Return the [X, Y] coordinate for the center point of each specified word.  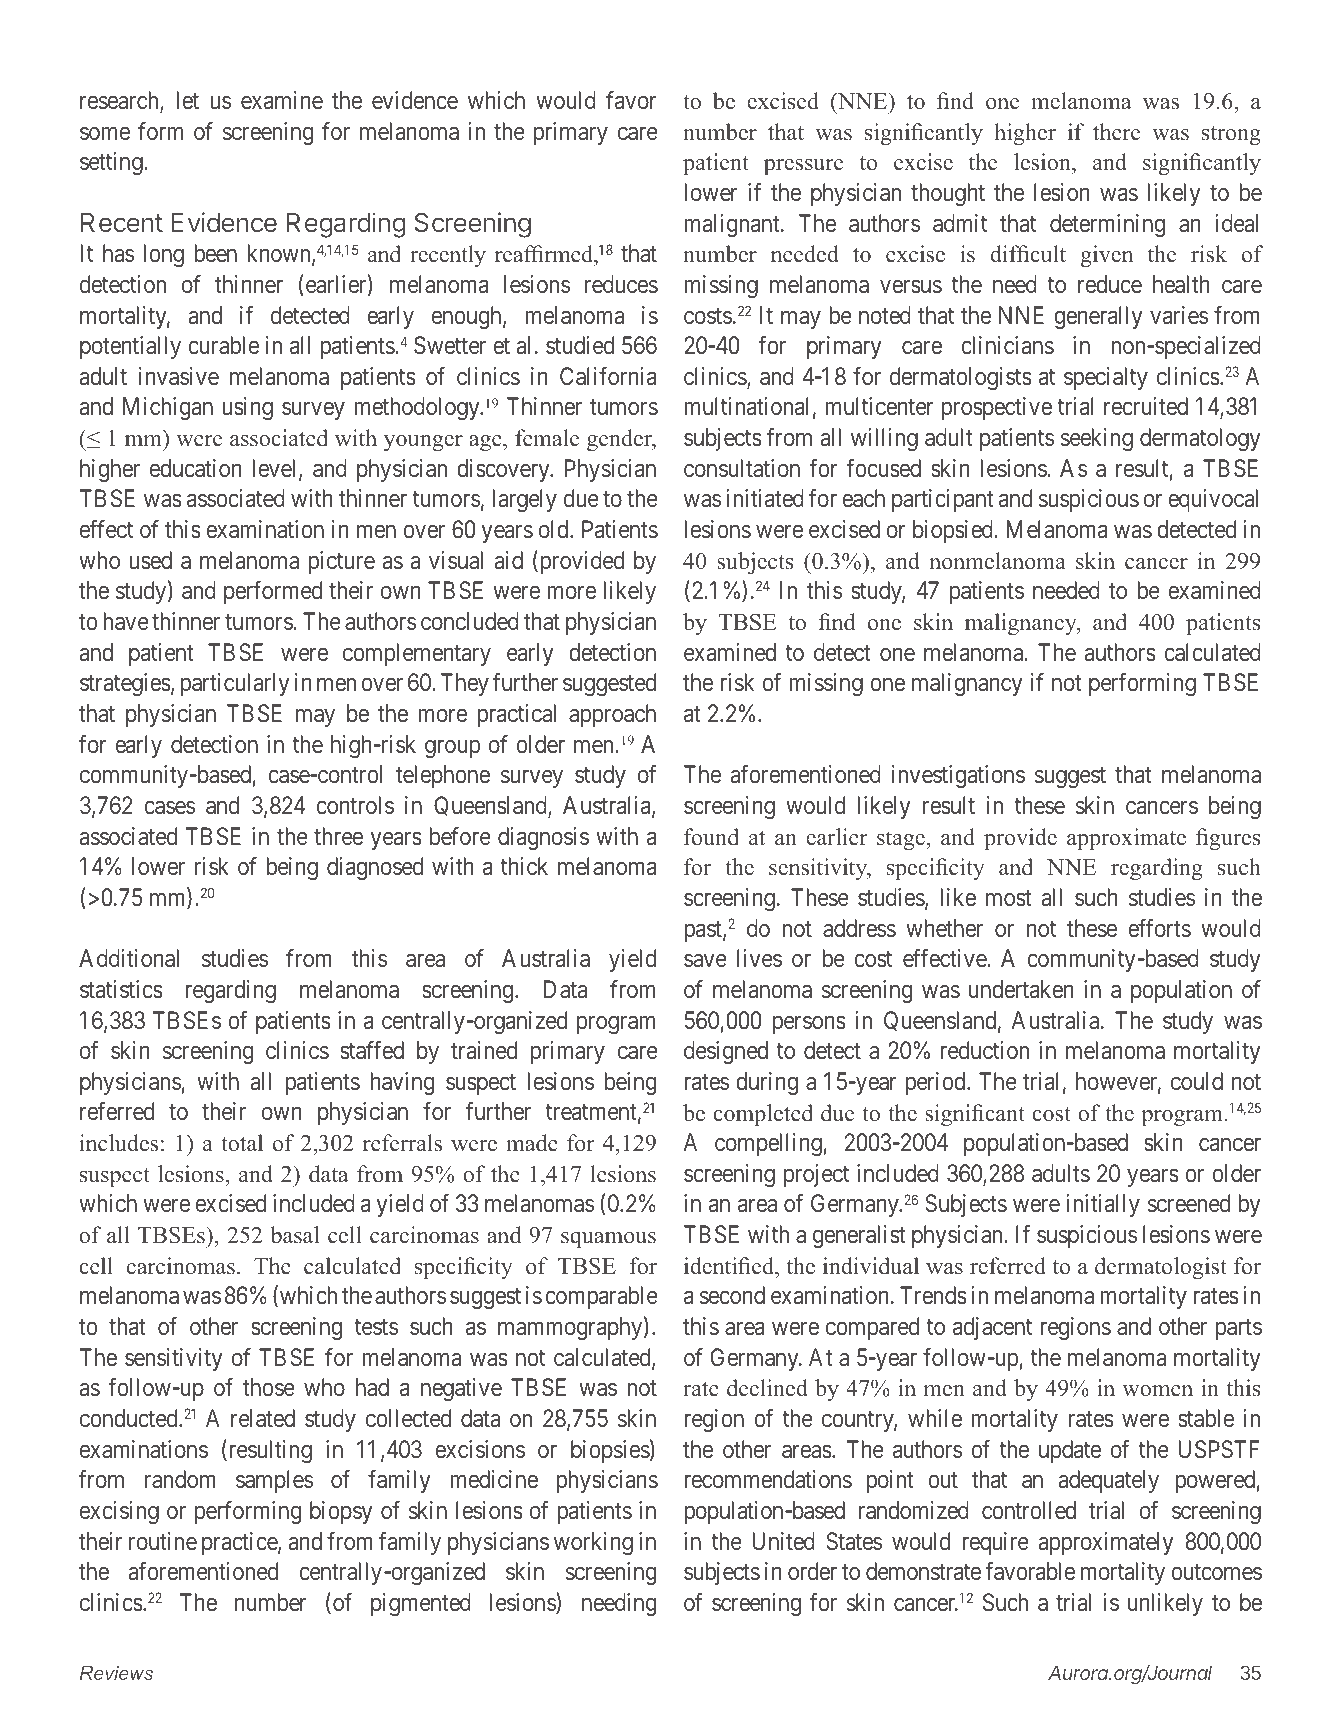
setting [111, 163]
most [1008, 898]
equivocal [1213, 500]
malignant [733, 225]
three [338, 836]
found [711, 837]
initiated [765, 498]
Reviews [116, 1673]
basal [294, 1235]
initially [1103, 1205]
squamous [608, 1240]
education [195, 468]
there [1116, 132]
